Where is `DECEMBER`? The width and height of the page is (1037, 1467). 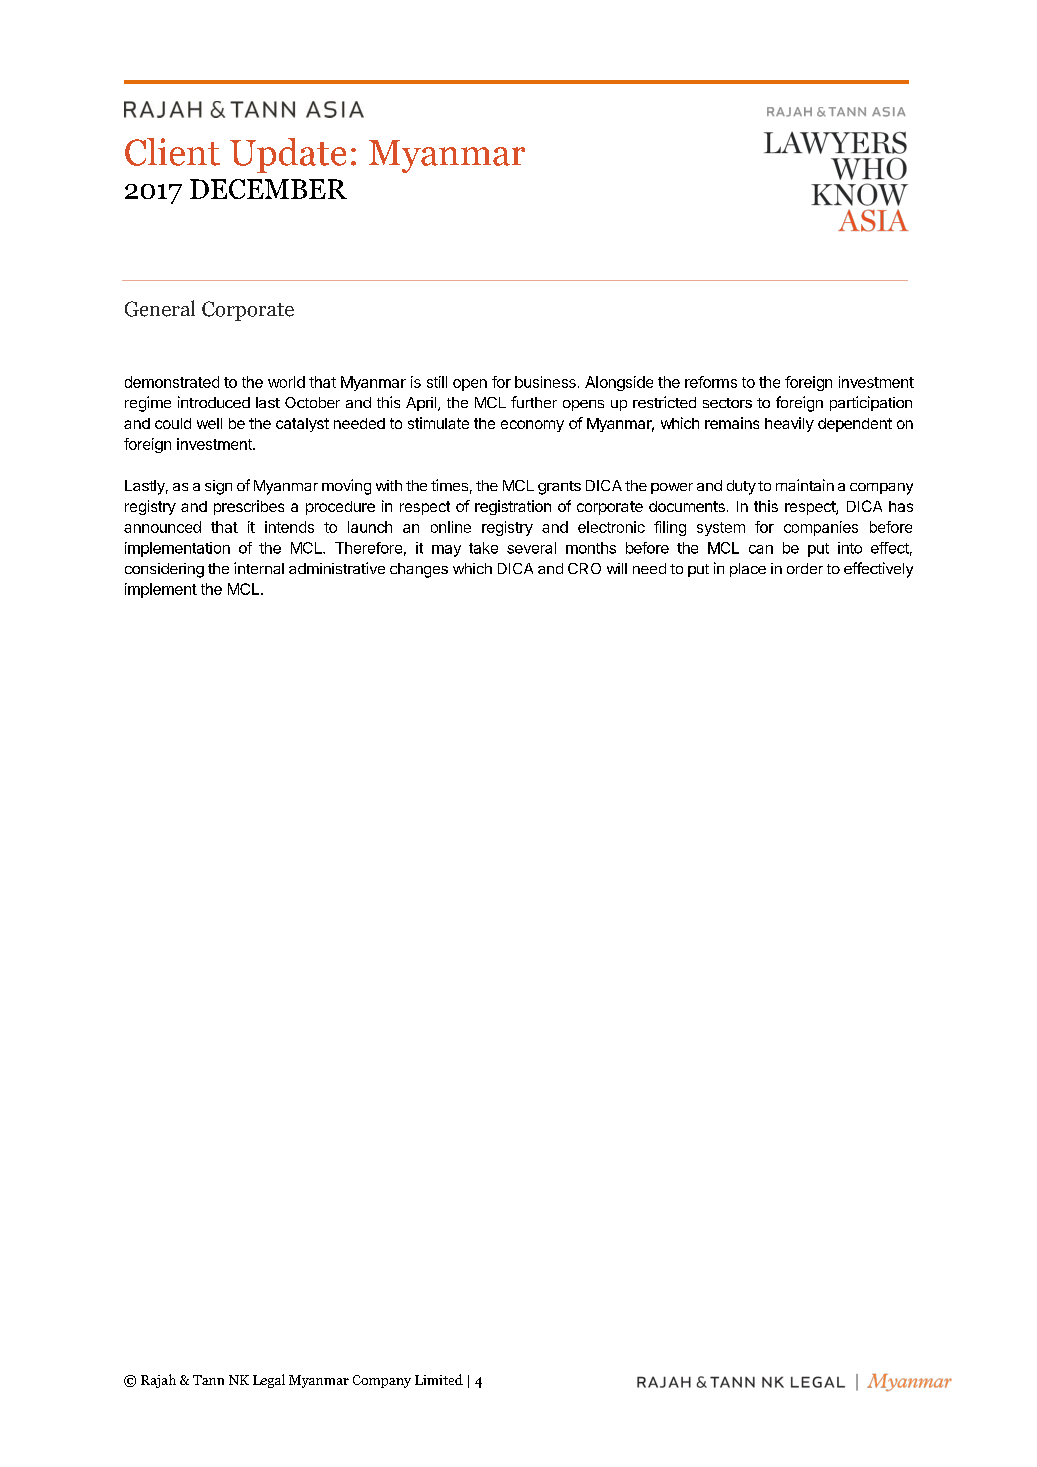 DECEMBER is located at coordinates (268, 189).
